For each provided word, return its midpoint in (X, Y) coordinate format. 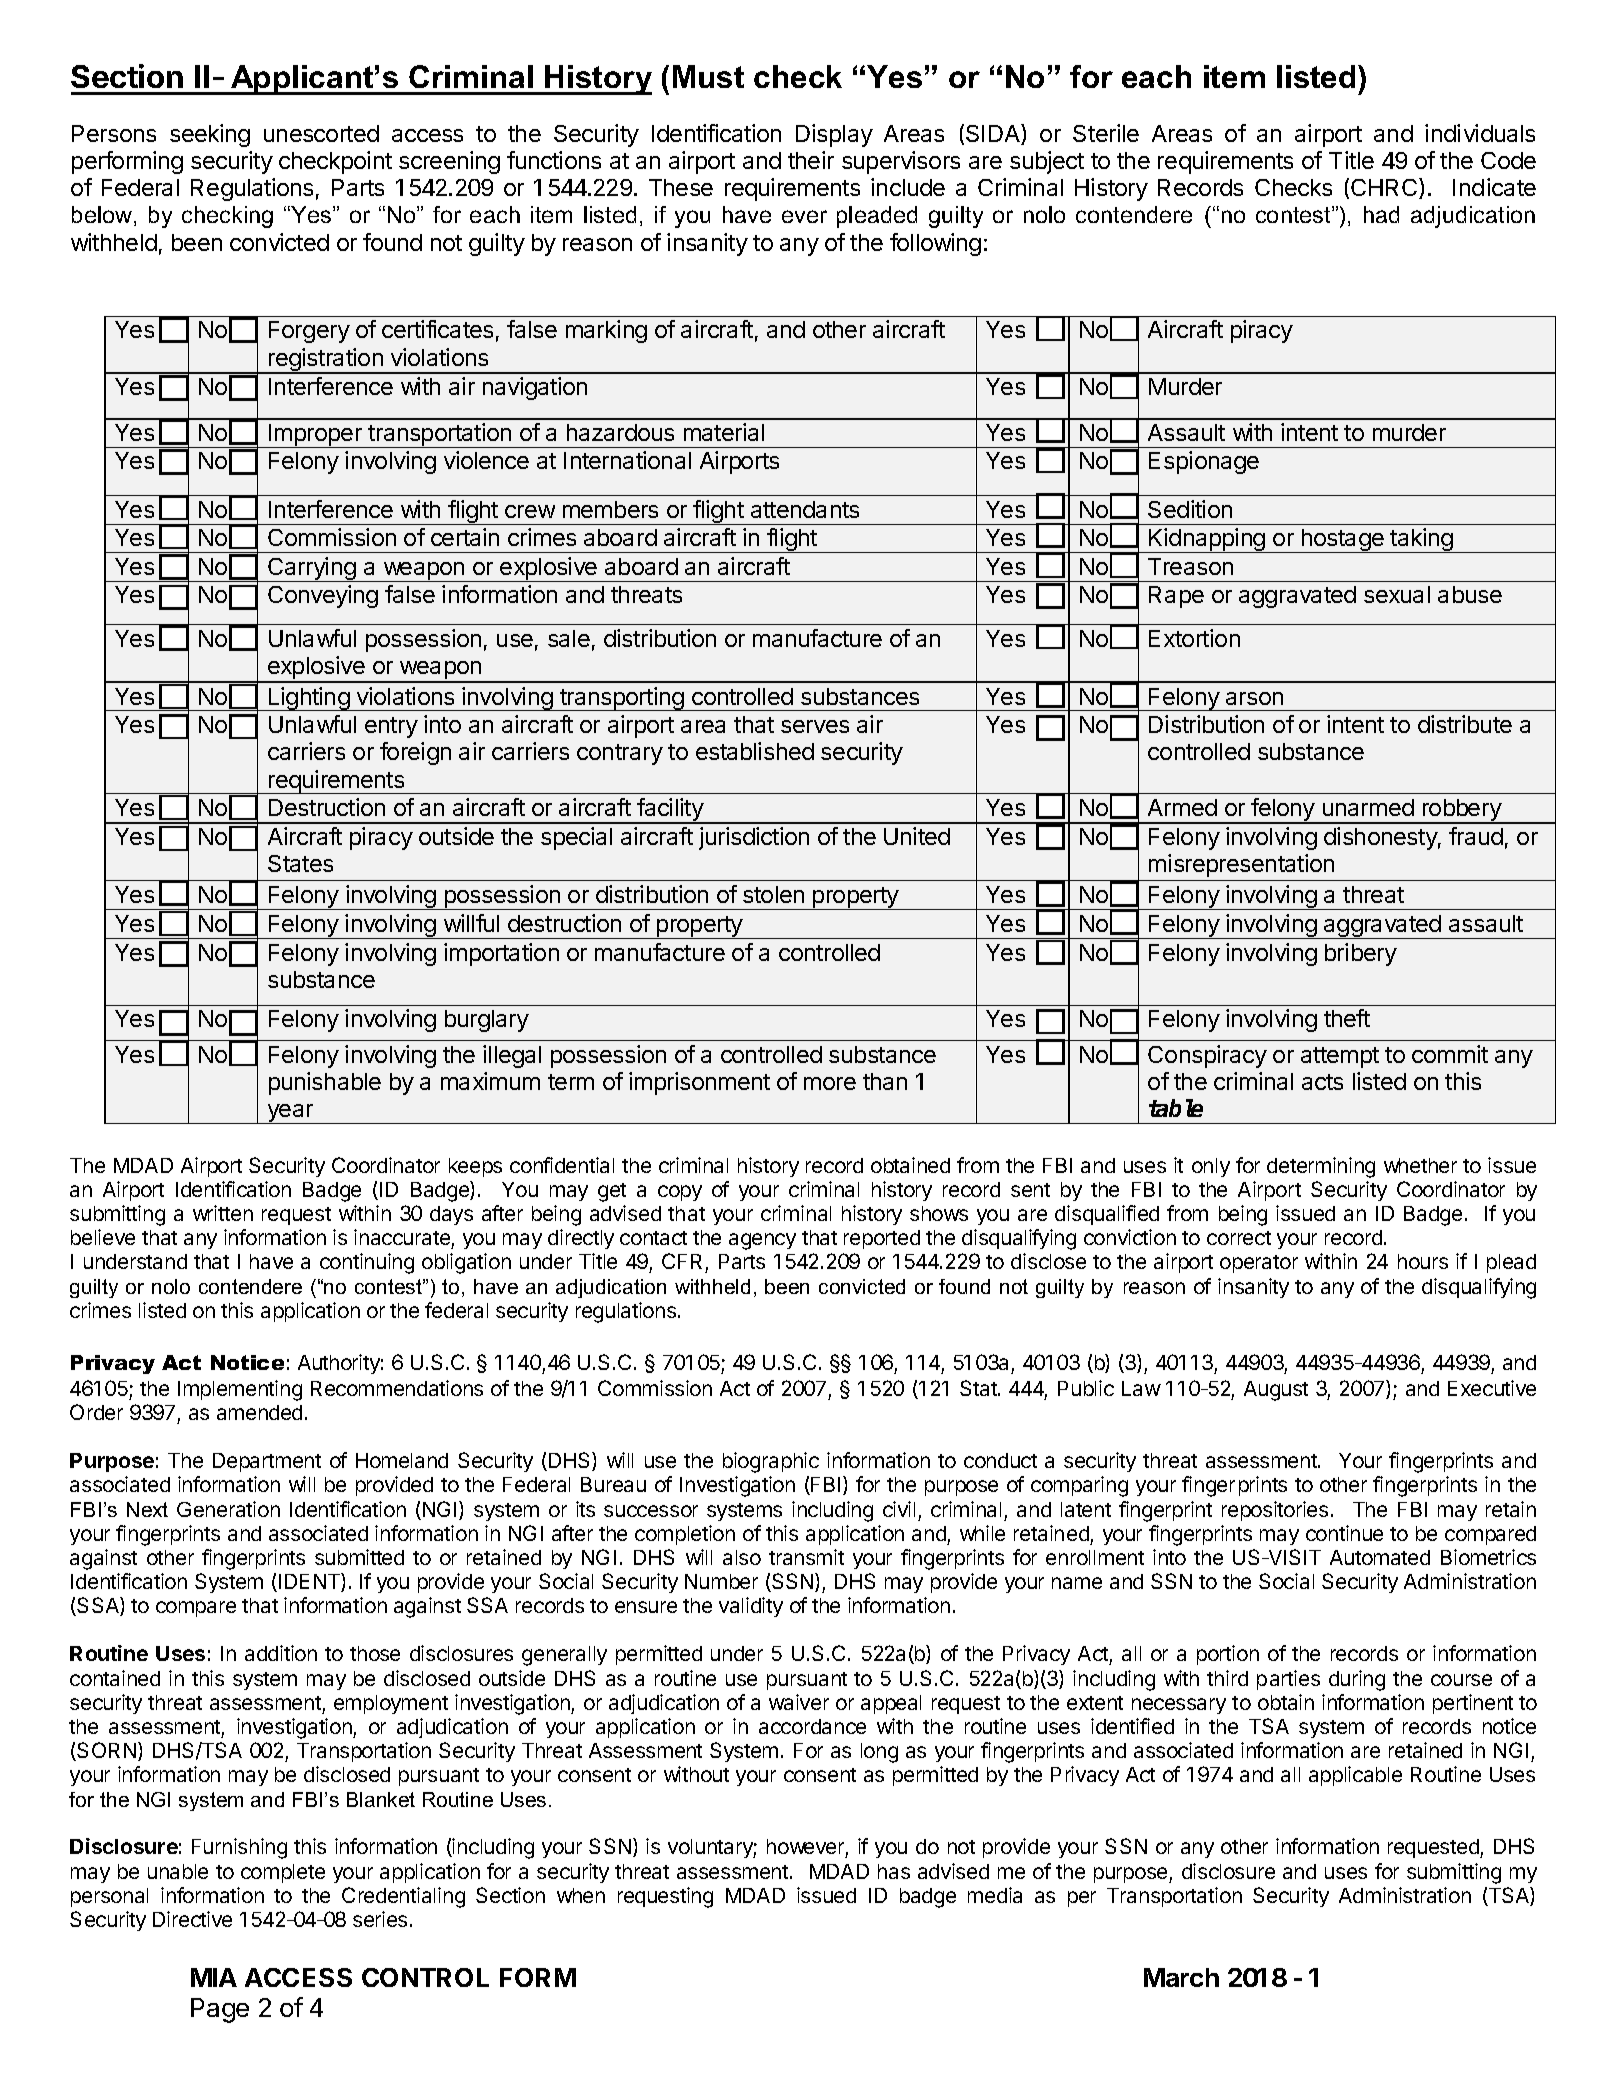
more (830, 1083)
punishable (325, 1083)
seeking (210, 135)
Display (834, 135)
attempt (1340, 1057)
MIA (214, 1977)
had (1381, 214)
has (894, 1871)
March (1181, 1977)
